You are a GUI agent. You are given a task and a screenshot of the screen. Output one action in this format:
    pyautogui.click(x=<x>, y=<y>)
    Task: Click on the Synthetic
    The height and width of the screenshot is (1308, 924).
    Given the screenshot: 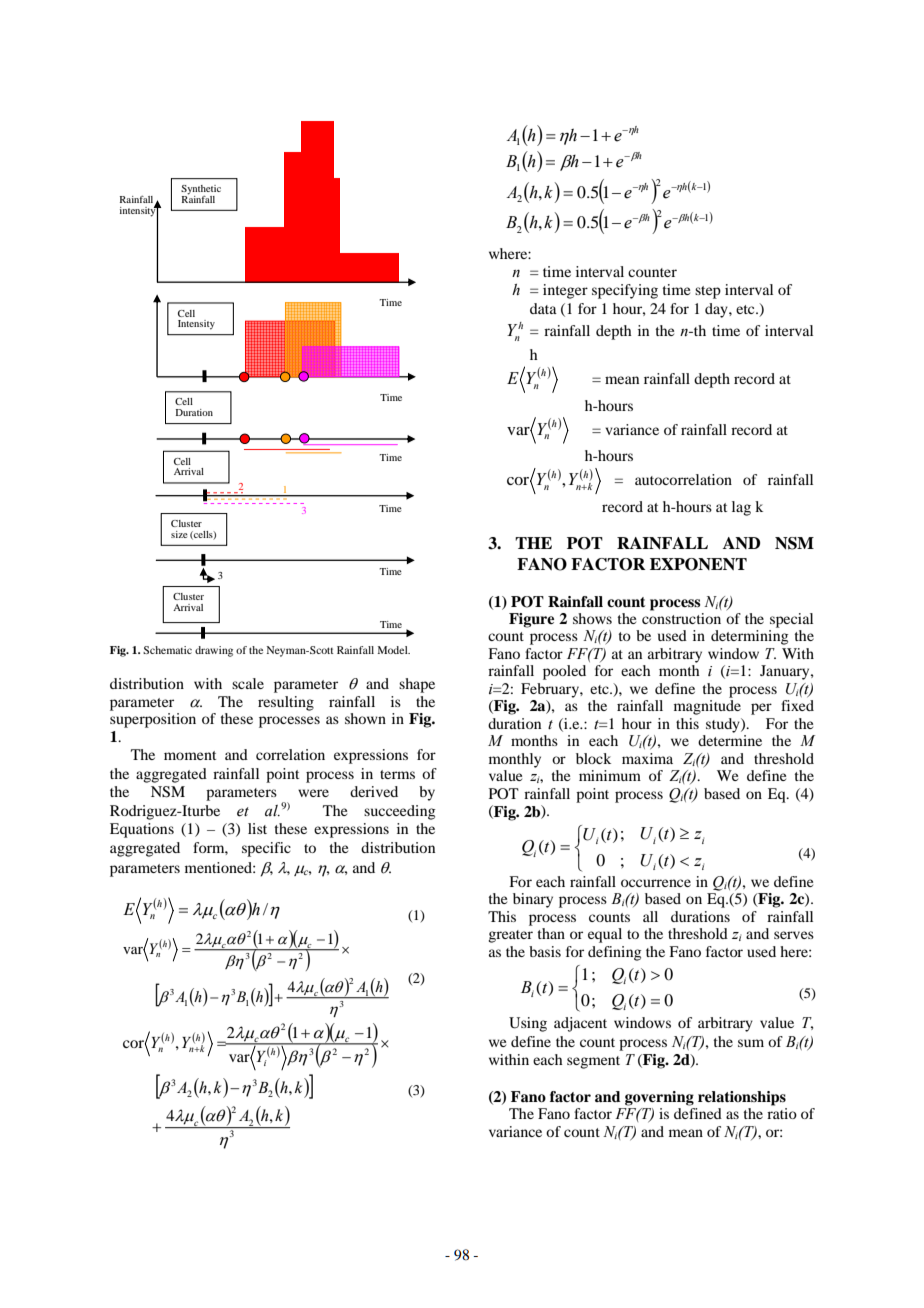 What is the action you would take?
    pyautogui.click(x=201, y=191)
